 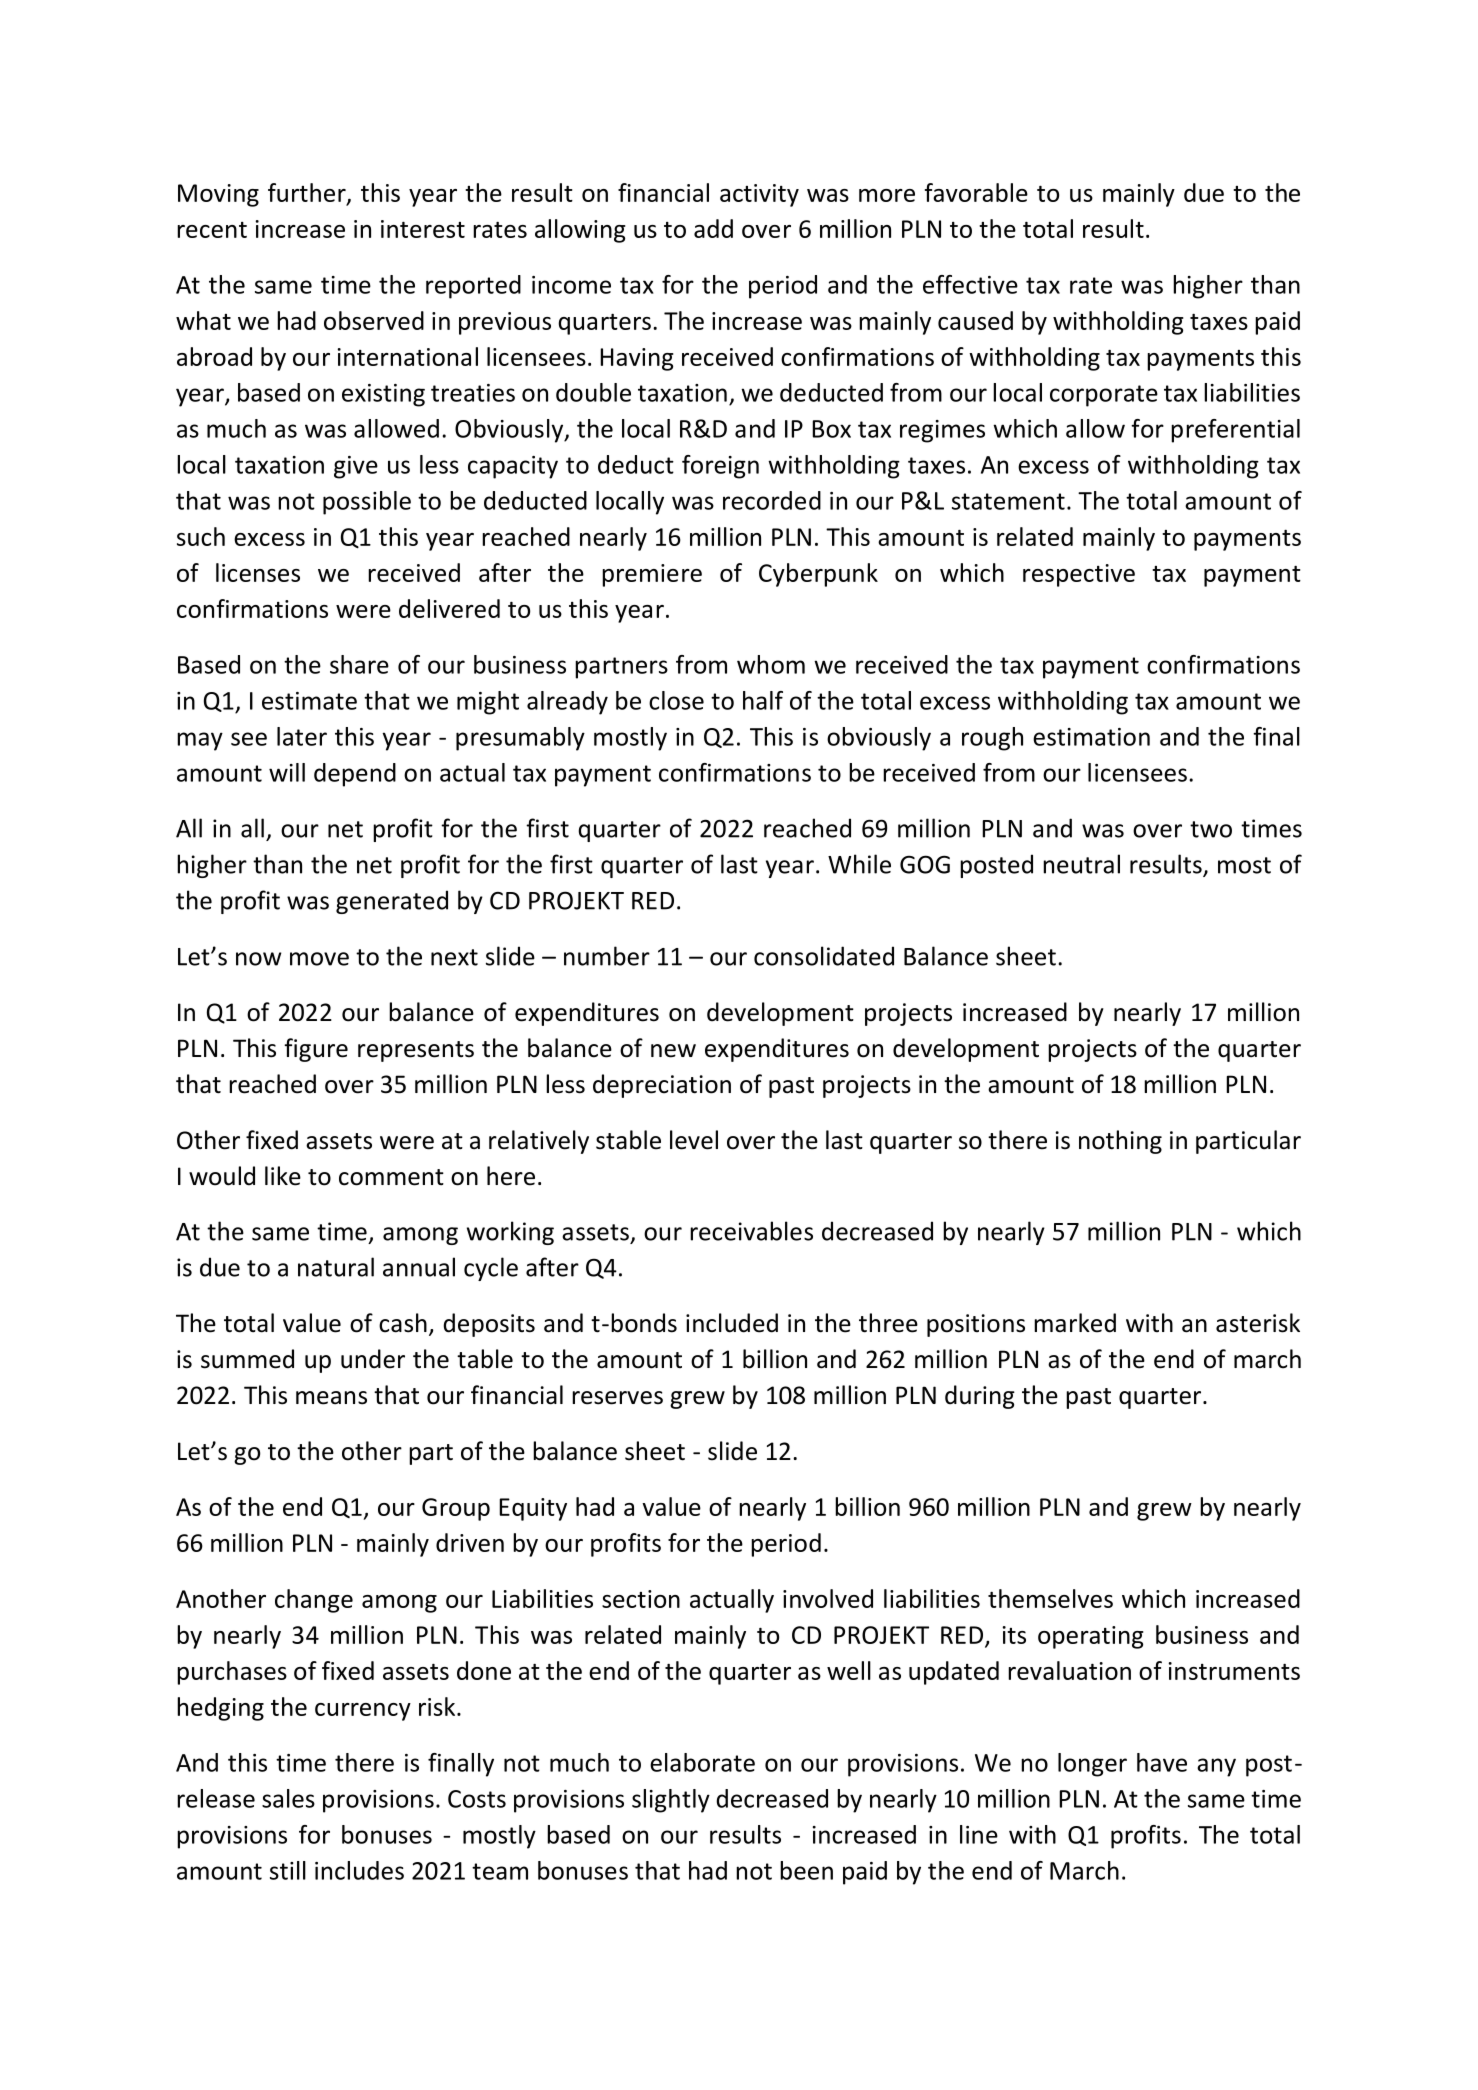 I want to click on new, so click(x=673, y=1051).
